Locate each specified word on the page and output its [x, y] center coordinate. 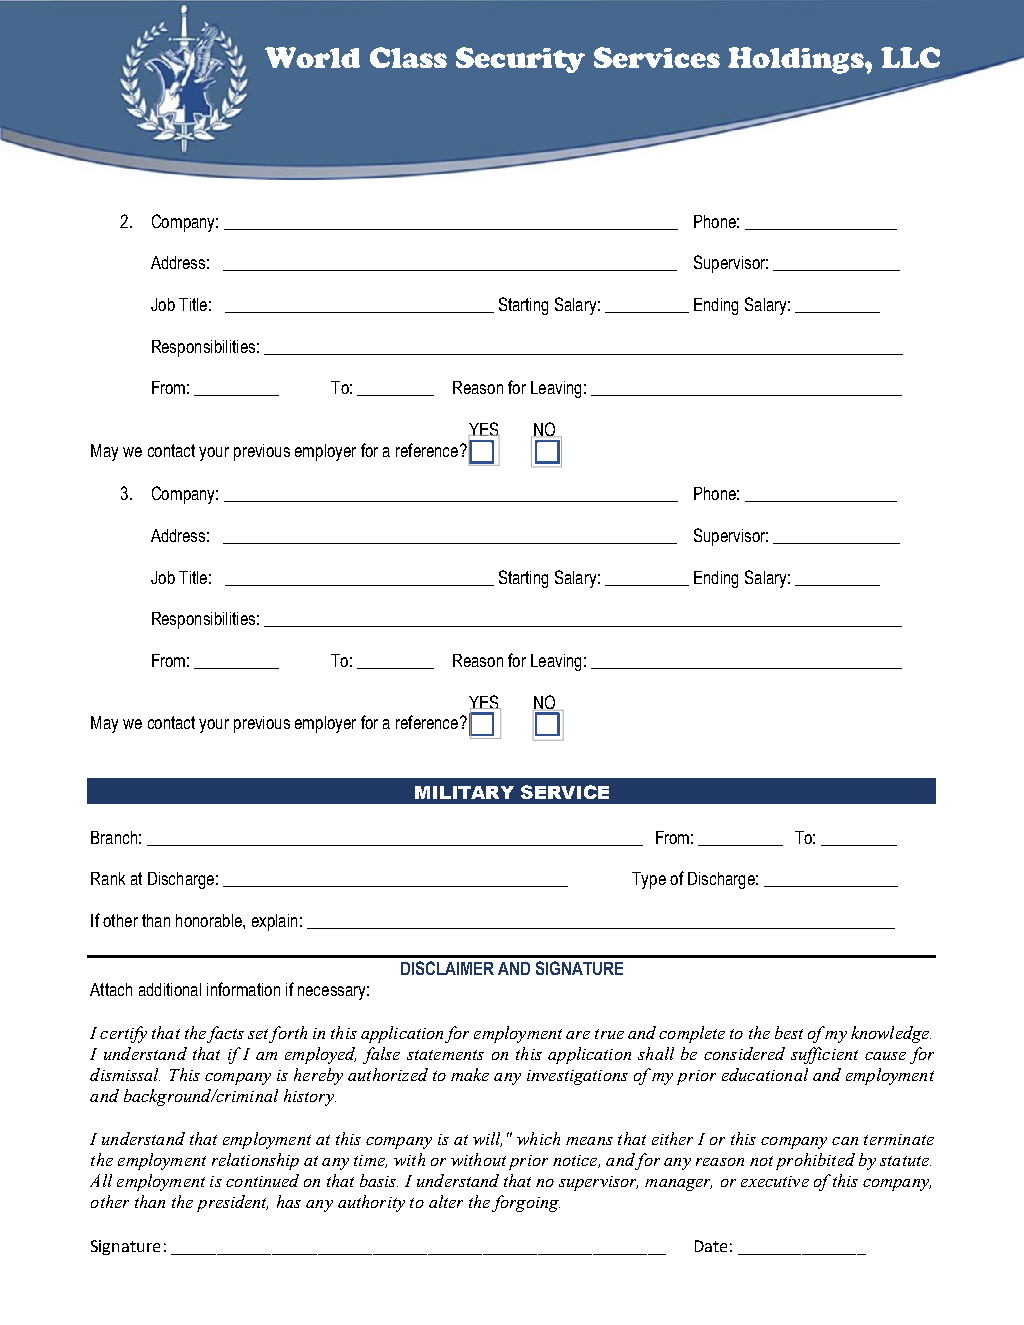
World [312, 57]
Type [649, 880]
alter [446, 1201]
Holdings [797, 60]
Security [520, 60]
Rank [108, 878]
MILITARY [464, 792]
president [232, 1203]
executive [775, 1181]
